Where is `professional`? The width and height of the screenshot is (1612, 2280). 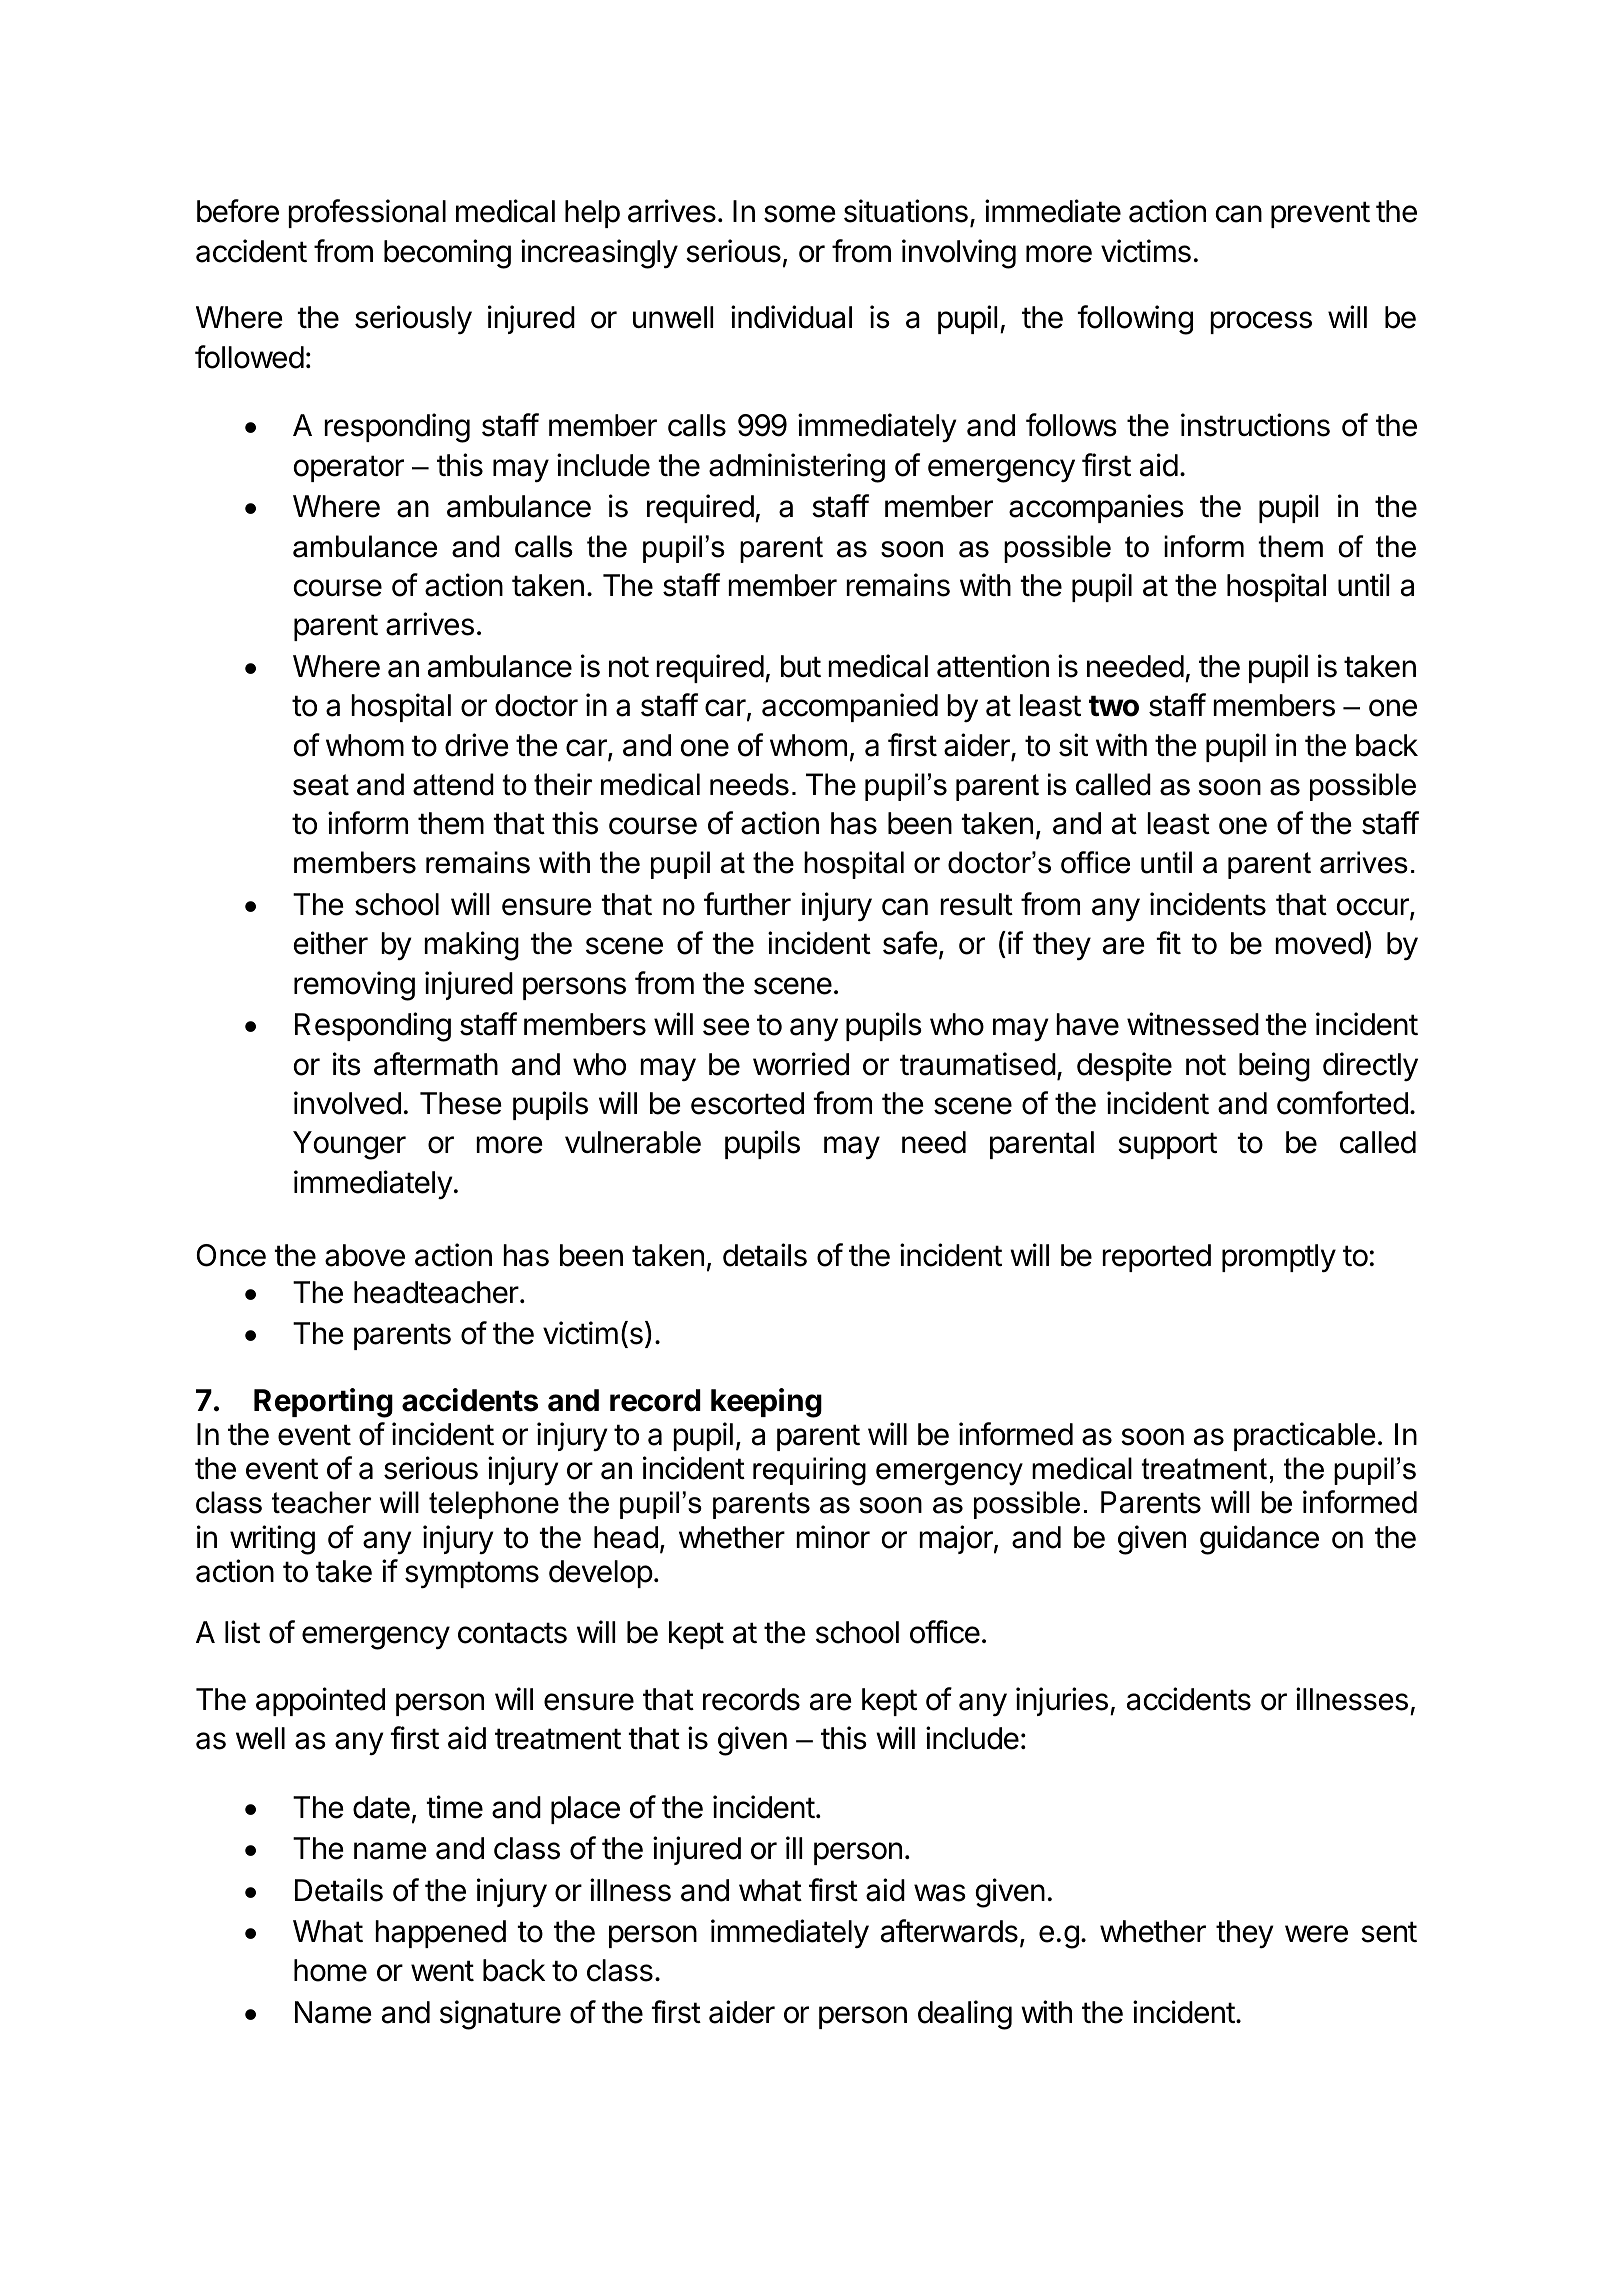
professional is located at coordinates (367, 213).
